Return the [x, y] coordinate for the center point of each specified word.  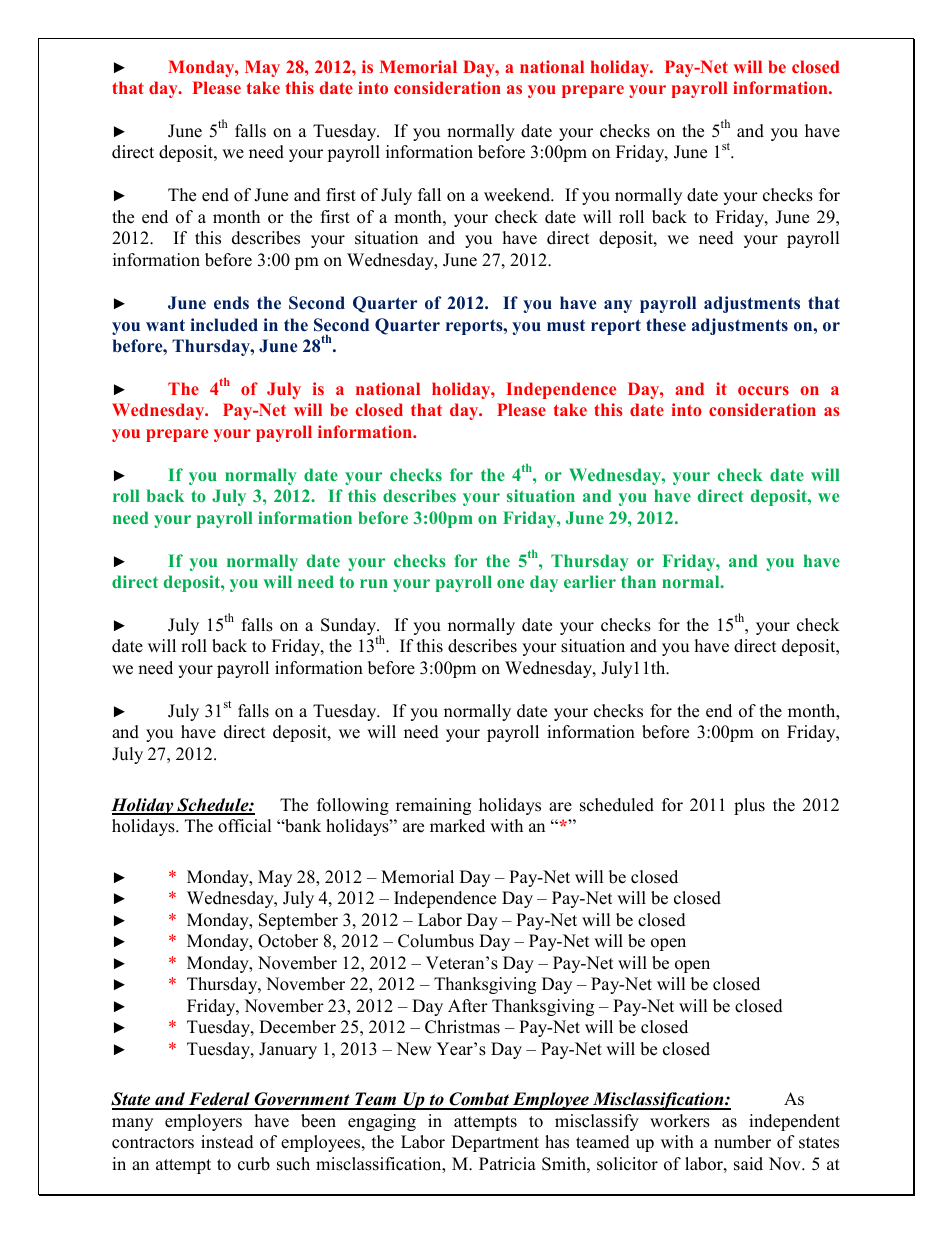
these [666, 325]
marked [457, 826]
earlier [590, 581]
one [510, 583]
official [244, 826]
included [224, 325]
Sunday [349, 628]
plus [749, 806]
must [566, 325]
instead [227, 1142]
